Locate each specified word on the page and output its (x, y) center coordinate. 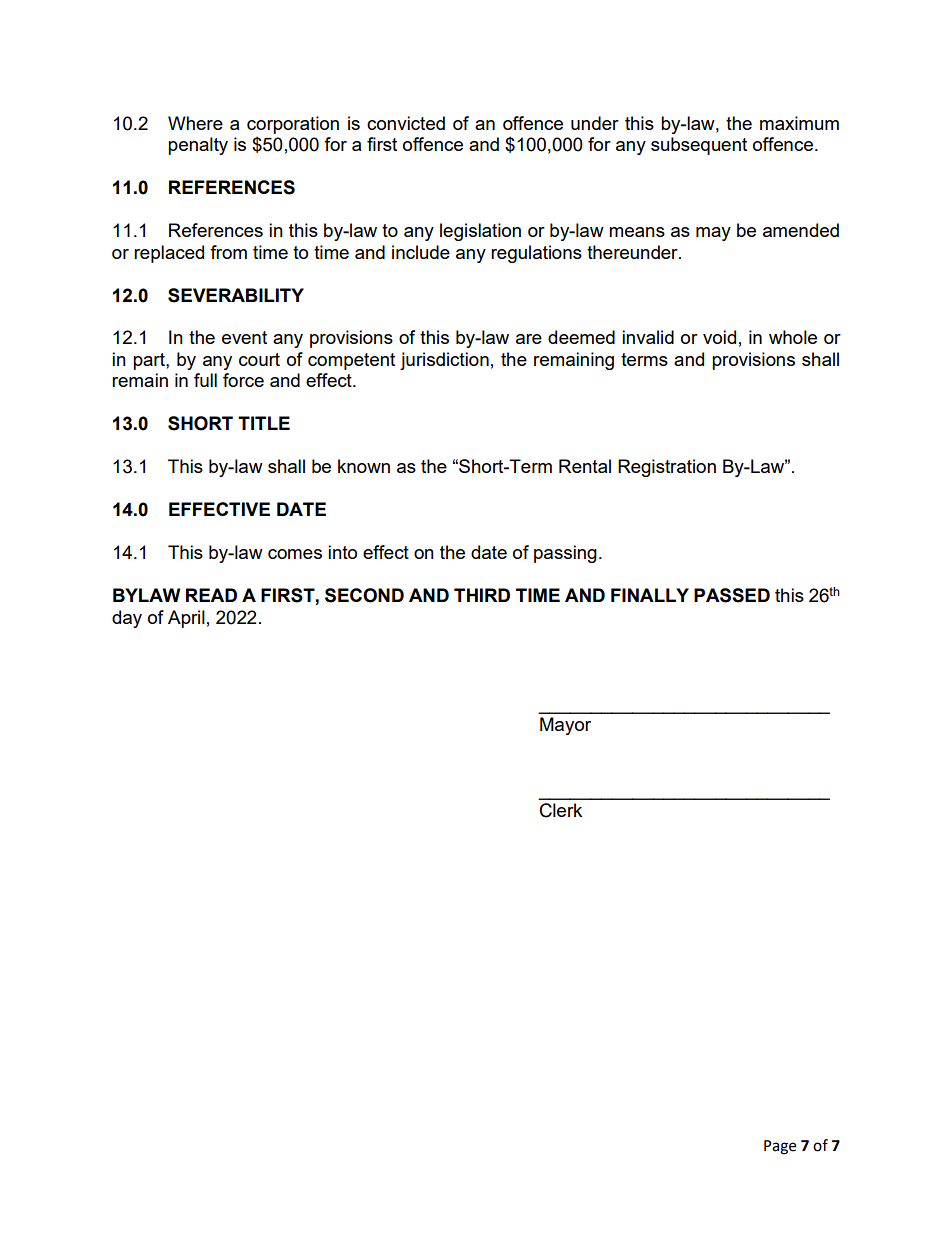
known (364, 466)
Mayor (565, 726)
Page (780, 1147)
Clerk (561, 810)
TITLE (264, 423)
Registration (667, 468)
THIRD (482, 595)
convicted (406, 123)
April (186, 619)
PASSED (732, 595)
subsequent (699, 146)
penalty (198, 146)
